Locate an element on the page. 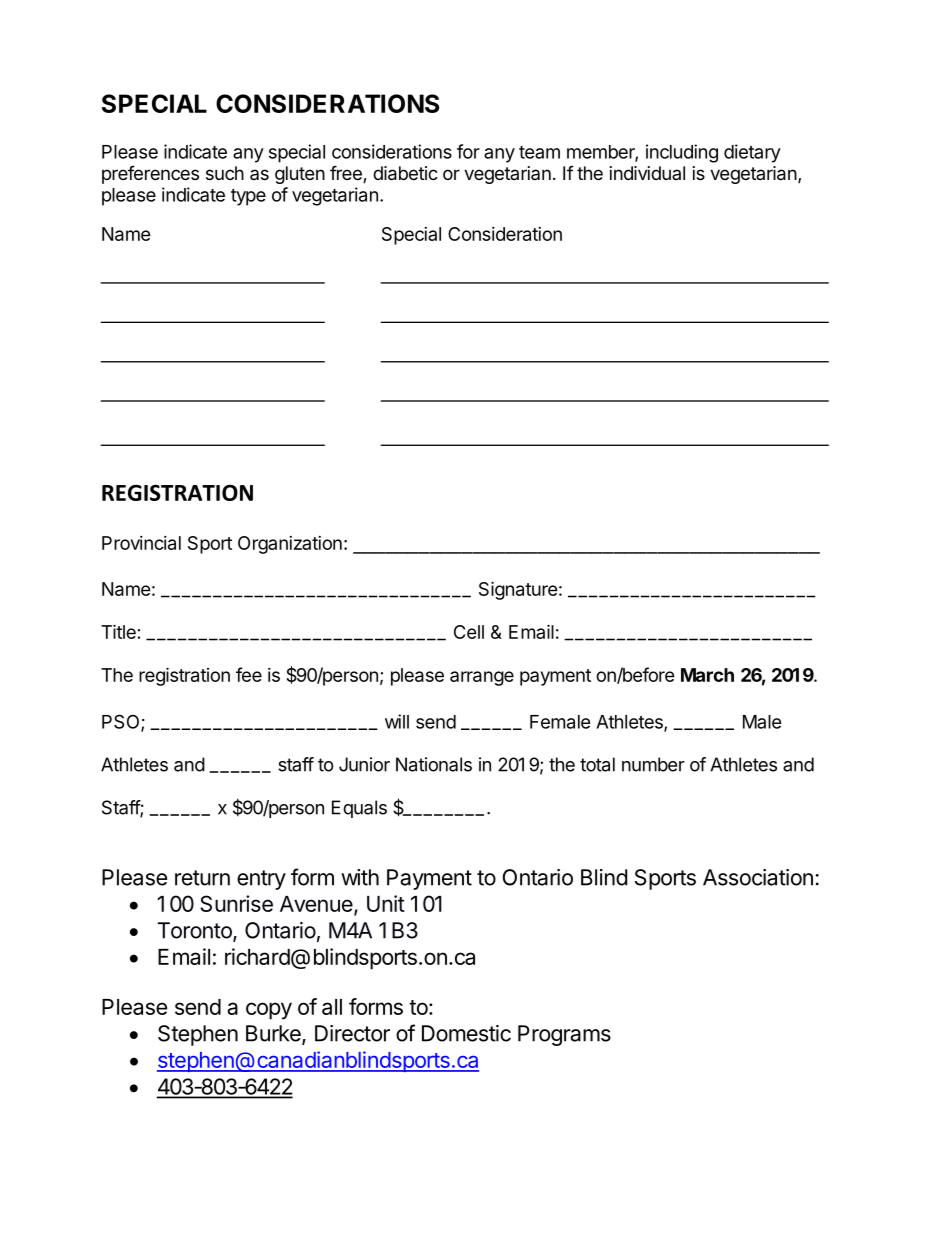 Image resolution: width=952 pixels, height=1233 pixels. copy is located at coordinates (269, 1011).
